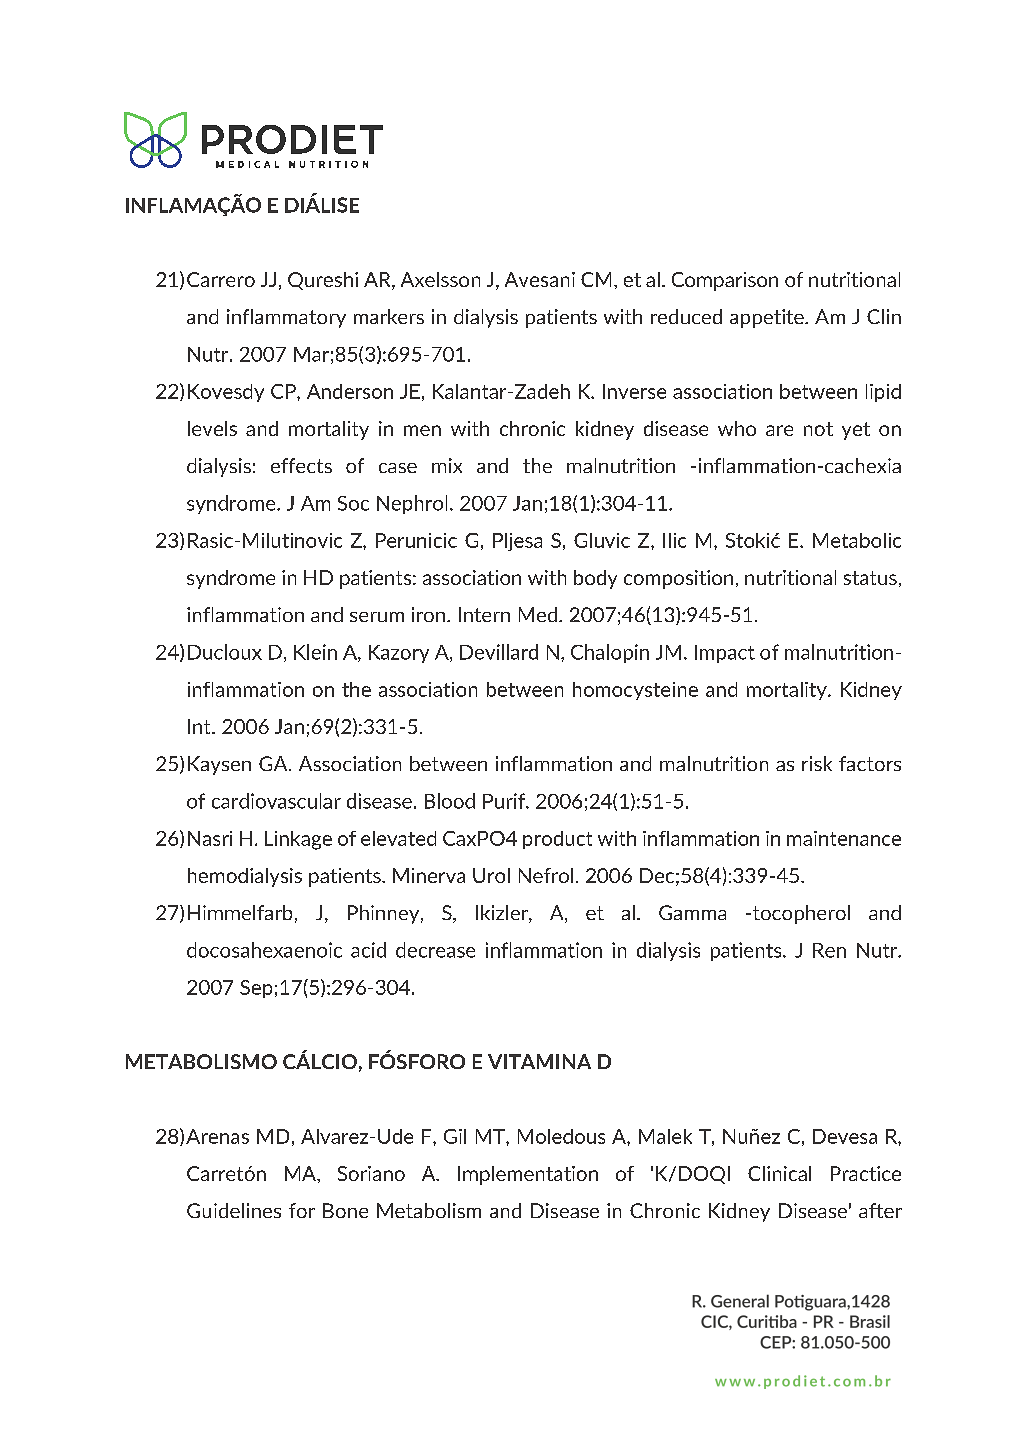 Image resolution: width=1026 pixels, height=1452 pixels. What do you see at coordinates (857, 540) in the page?
I see `Metabolic` at bounding box center [857, 540].
